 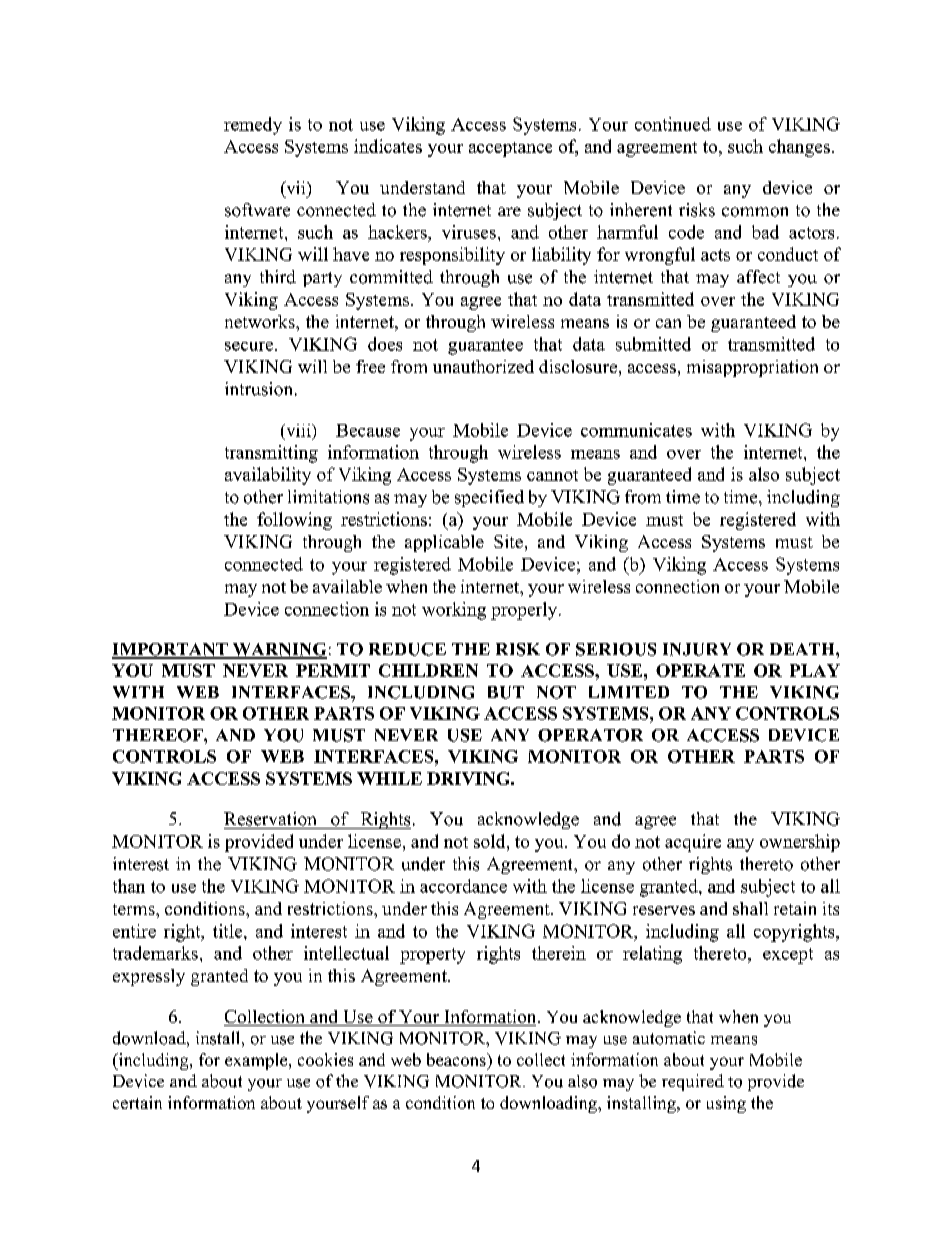 I want to click on using, so click(x=726, y=1104).
